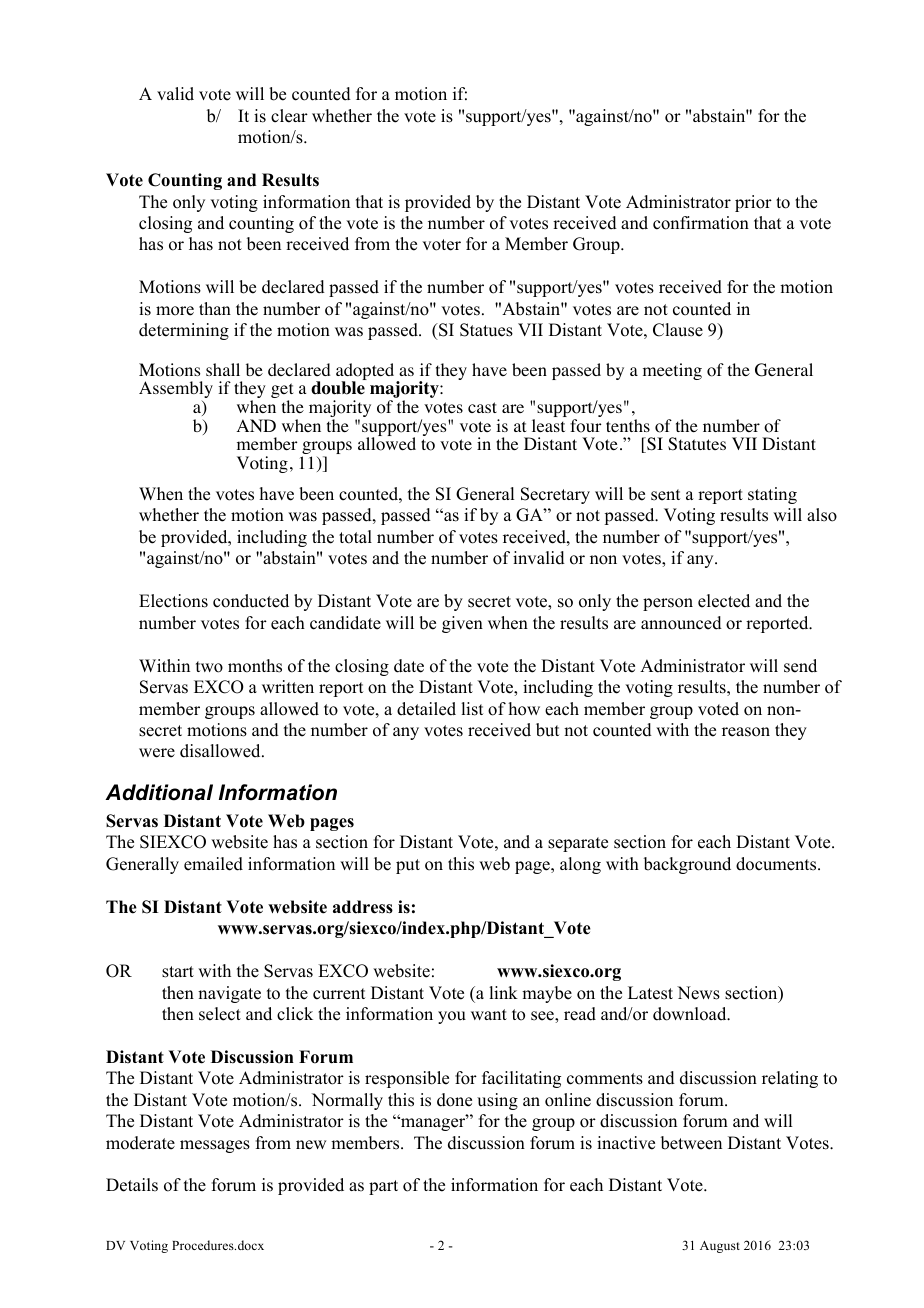  Describe the element at coordinates (251, 601) in the document. I see `conducted` at that location.
